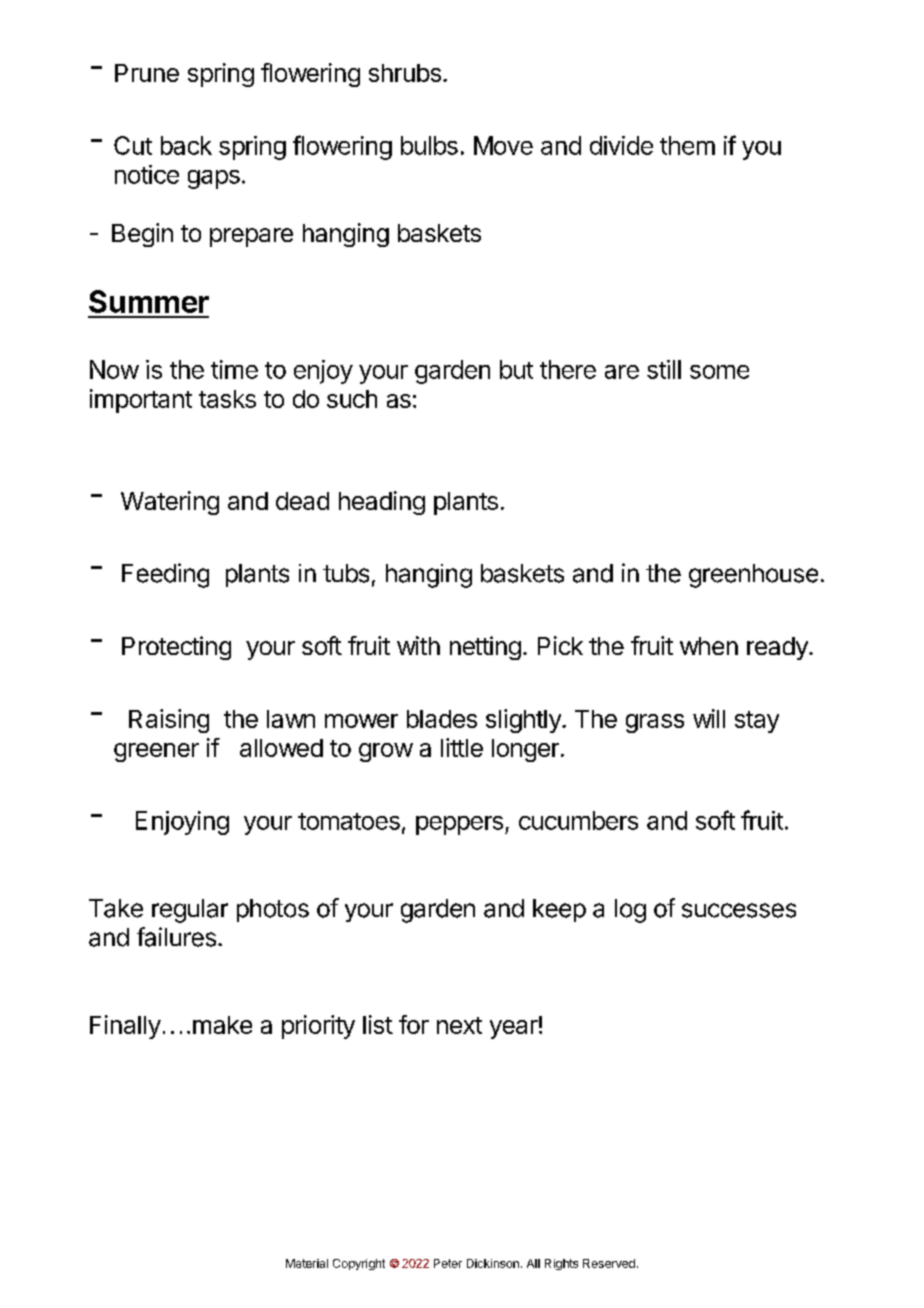 This page has height=1308, width=924. Describe the element at coordinates (516, 369) in the page. I see `but` at that location.
